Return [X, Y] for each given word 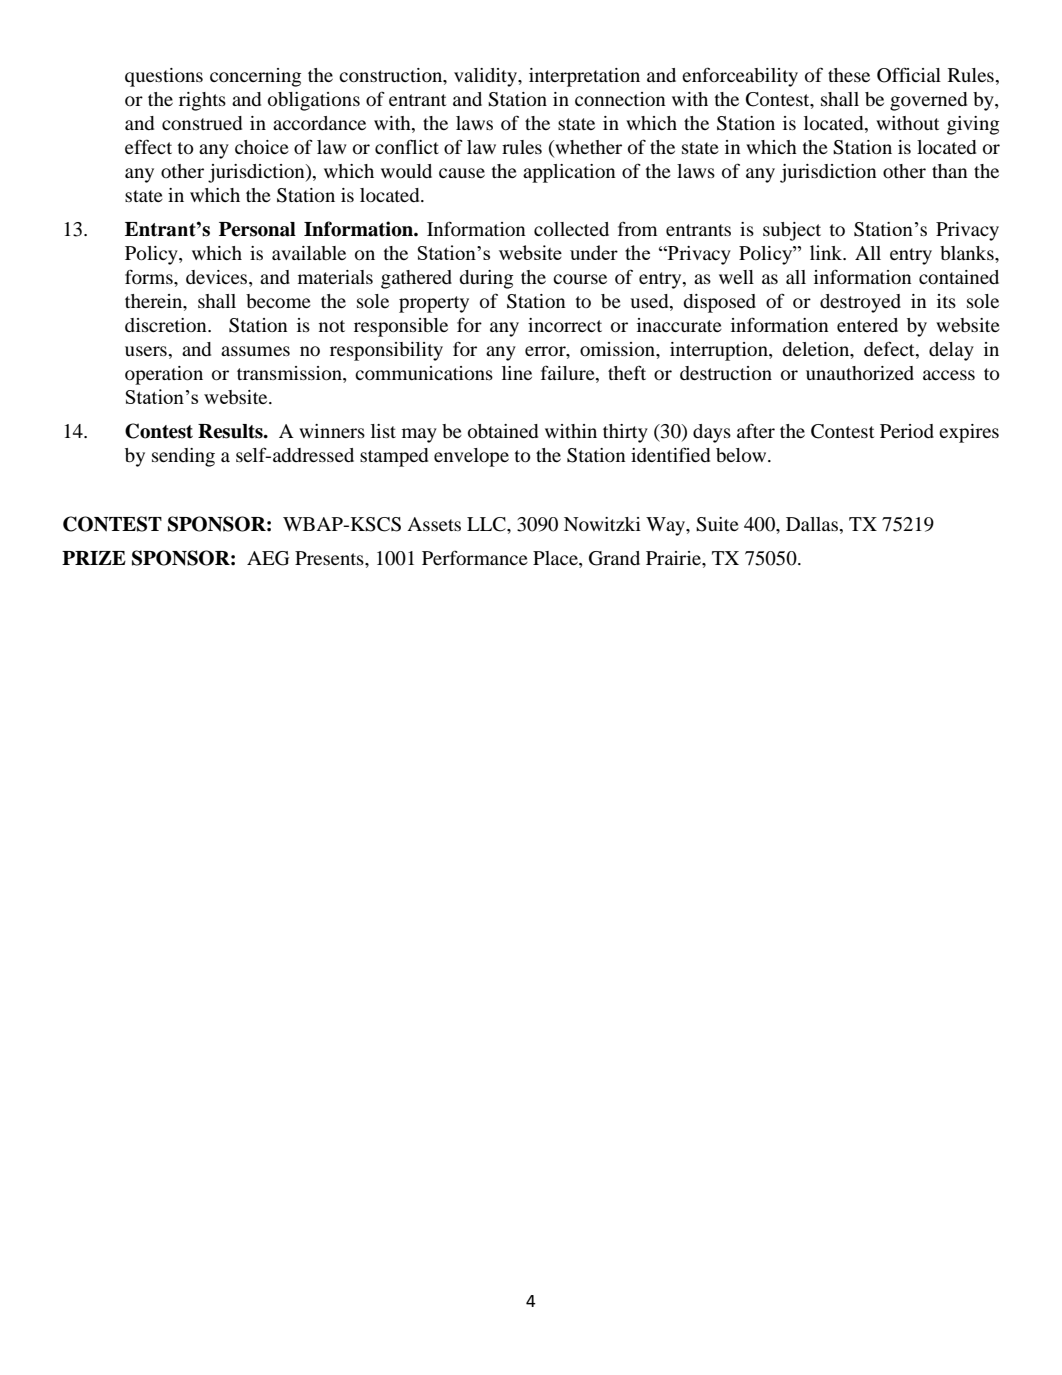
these [849, 75]
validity [486, 77]
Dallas [813, 525]
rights [202, 101]
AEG [268, 558]
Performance [475, 557]
